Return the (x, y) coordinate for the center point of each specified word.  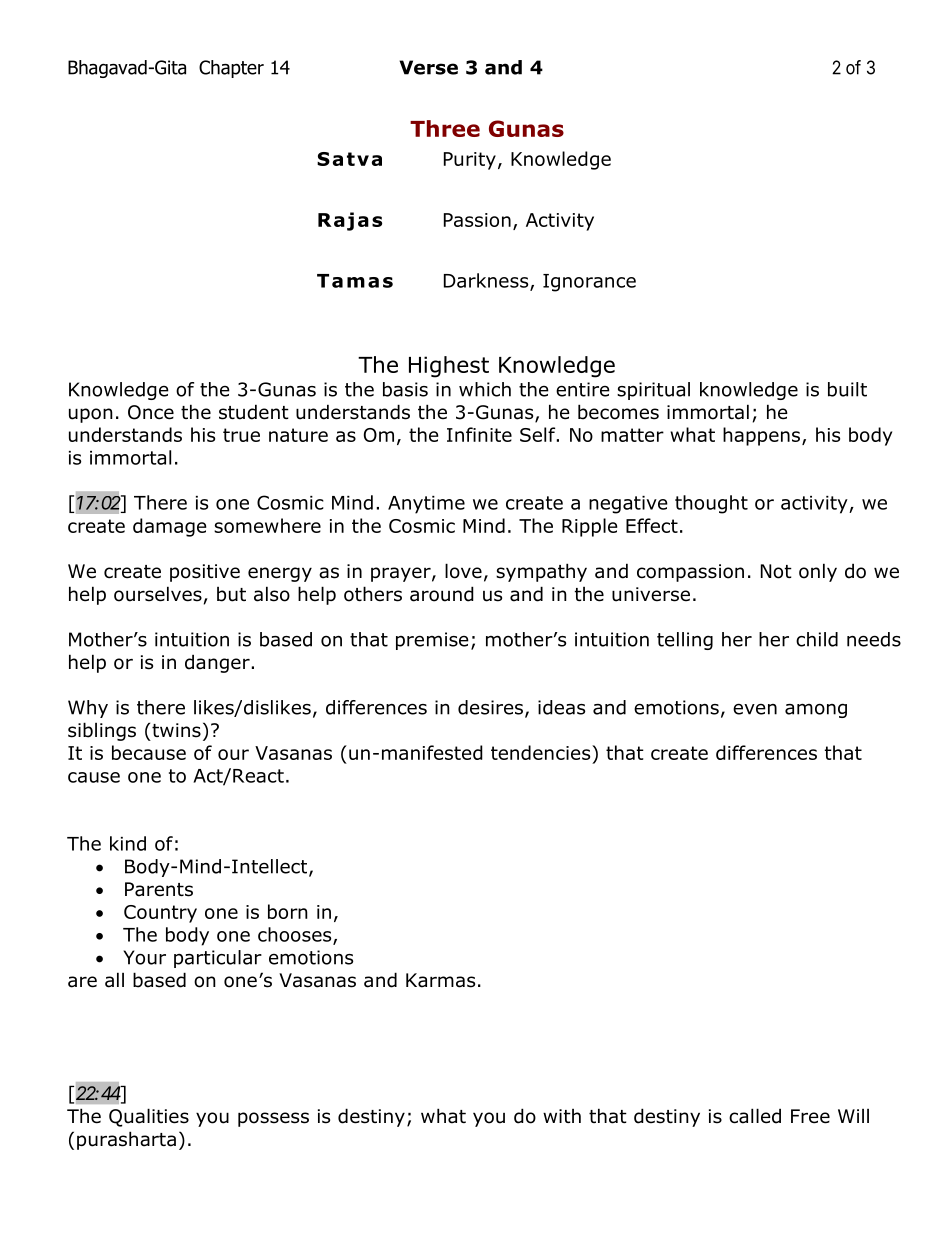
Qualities (149, 1117)
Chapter (231, 69)
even (755, 709)
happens (763, 436)
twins (176, 730)
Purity (470, 161)
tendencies (542, 752)
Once (151, 412)
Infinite (479, 434)
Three (445, 128)
